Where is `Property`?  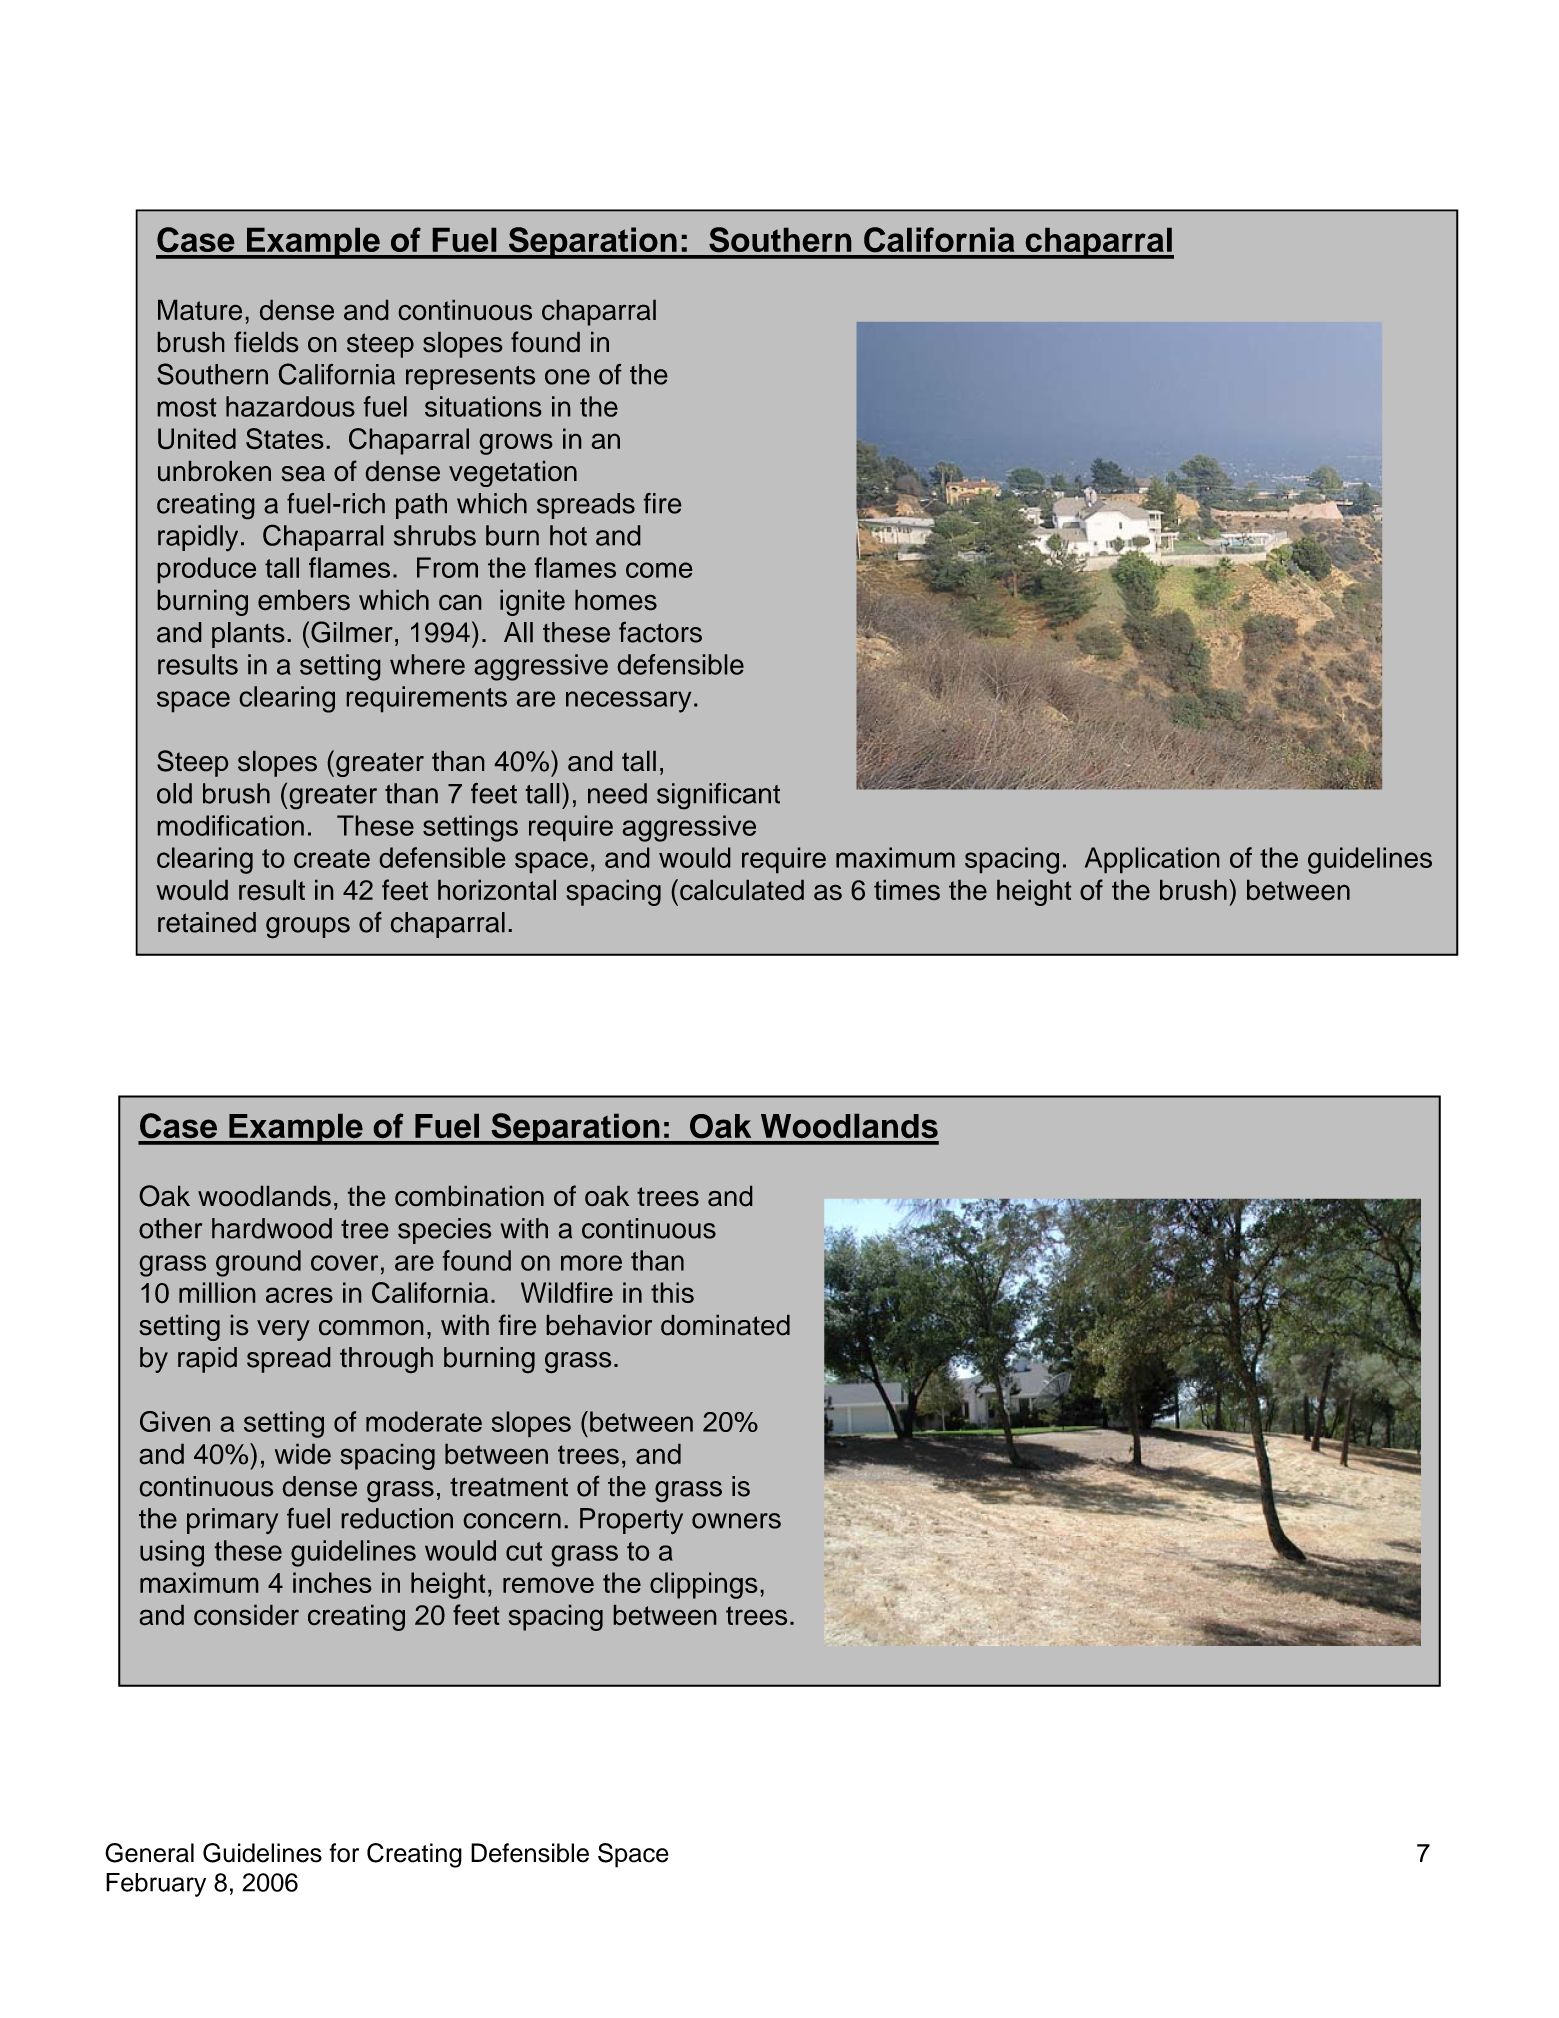
Property is located at coordinates (631, 1521).
